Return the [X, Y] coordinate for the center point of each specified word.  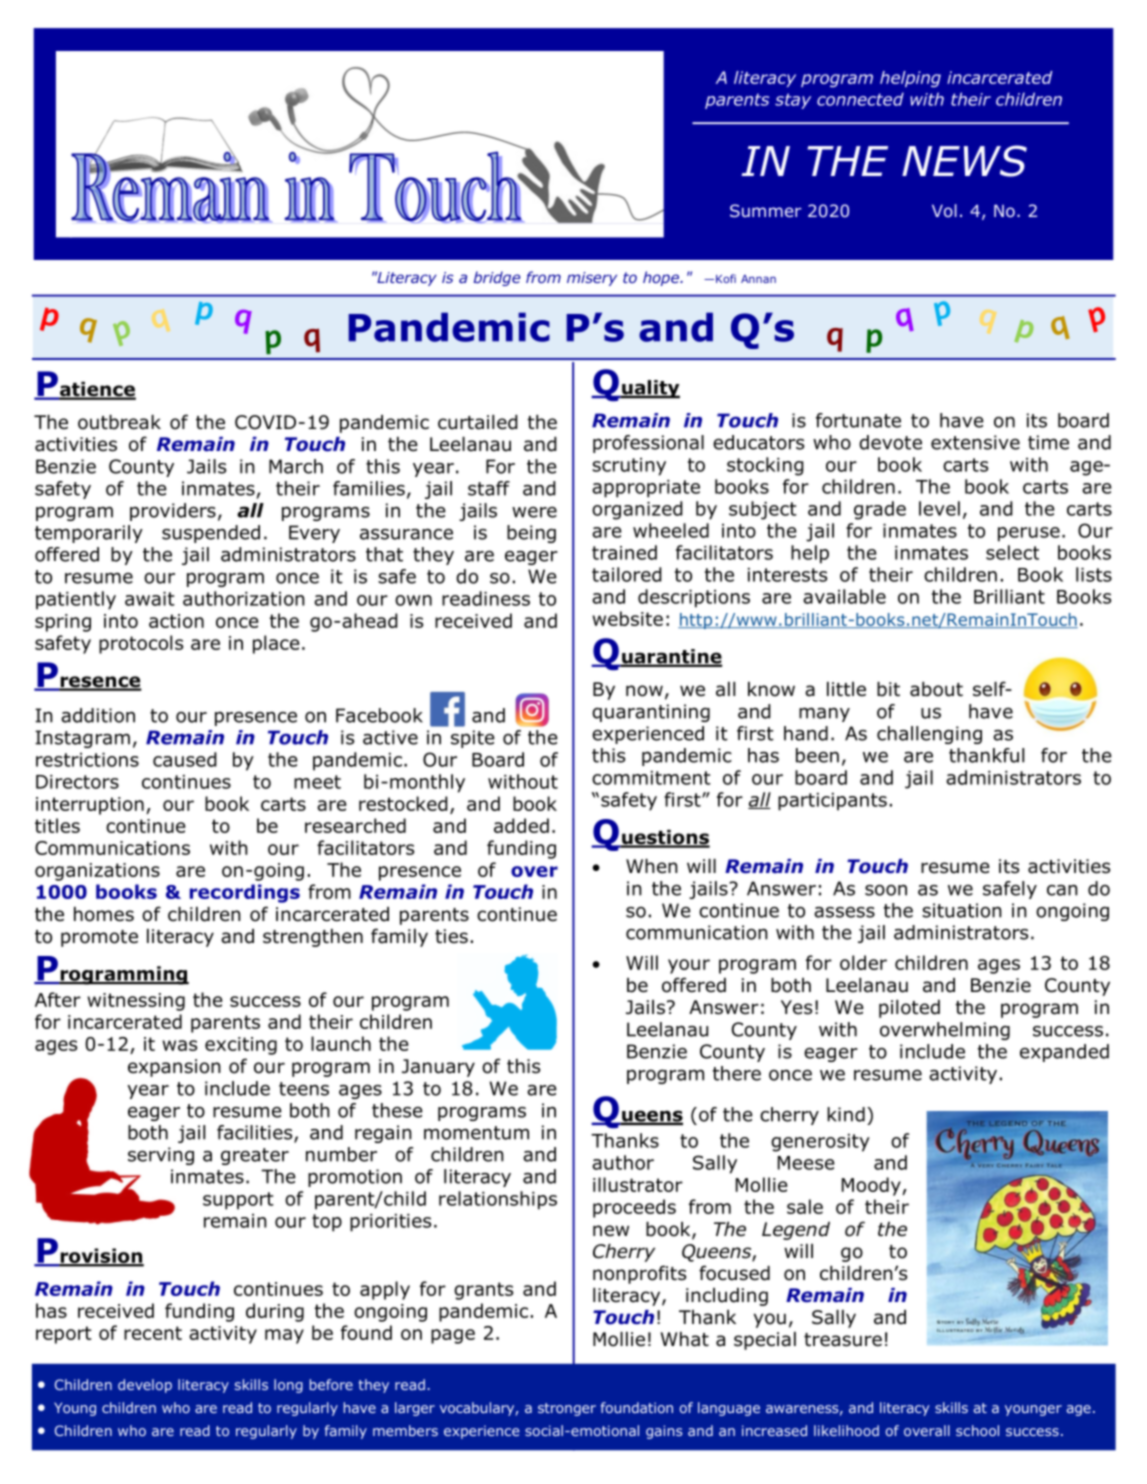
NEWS [964, 161]
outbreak [119, 422]
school [977, 1430]
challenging [929, 735]
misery [592, 279]
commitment [651, 778]
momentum [476, 1133]
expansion [174, 1068]
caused [185, 759]
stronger [567, 1409]
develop [145, 1386]
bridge [497, 278]
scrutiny [629, 467]
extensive [975, 442]
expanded [1064, 1053]
